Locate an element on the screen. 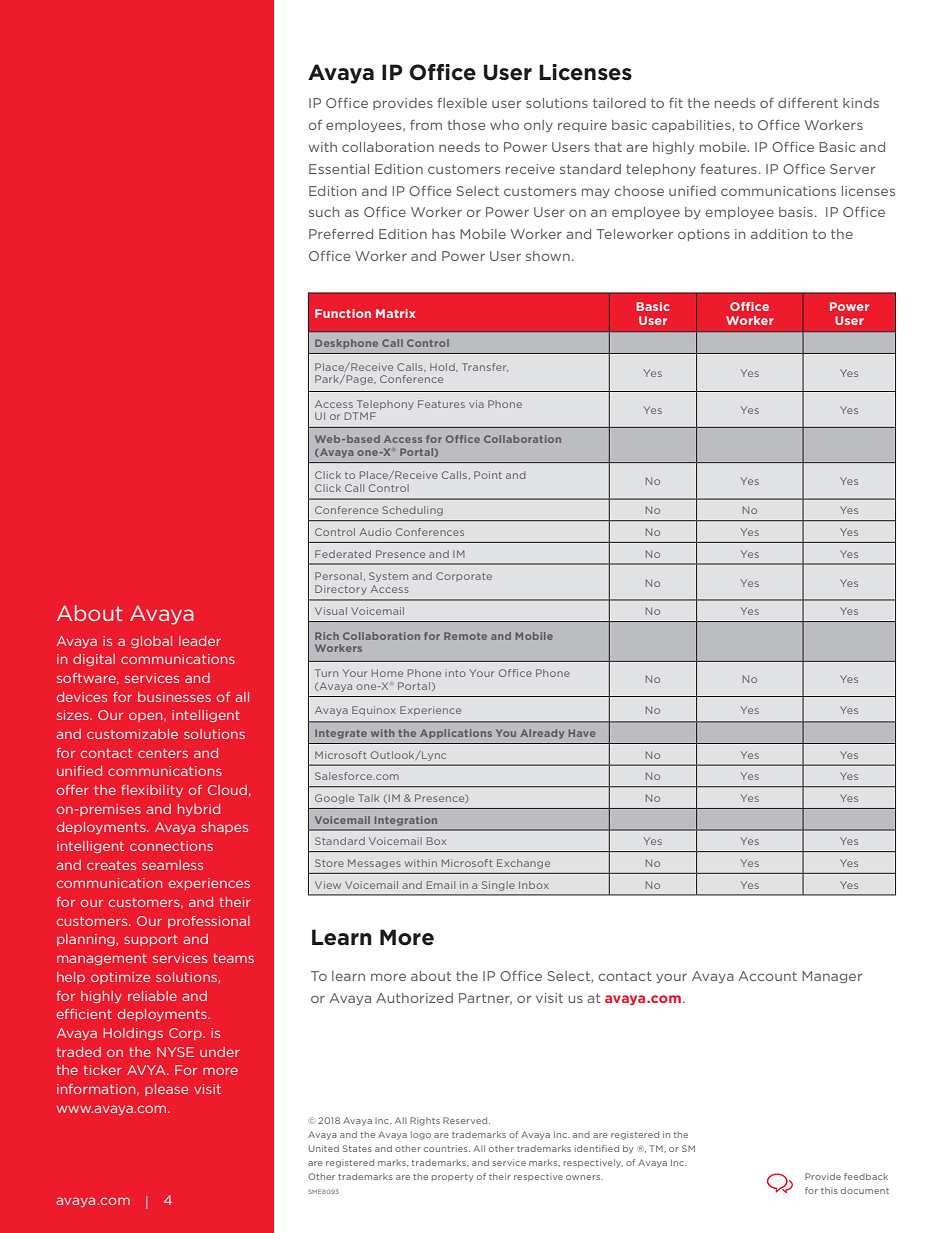  Integration is located at coordinates (406, 821).
